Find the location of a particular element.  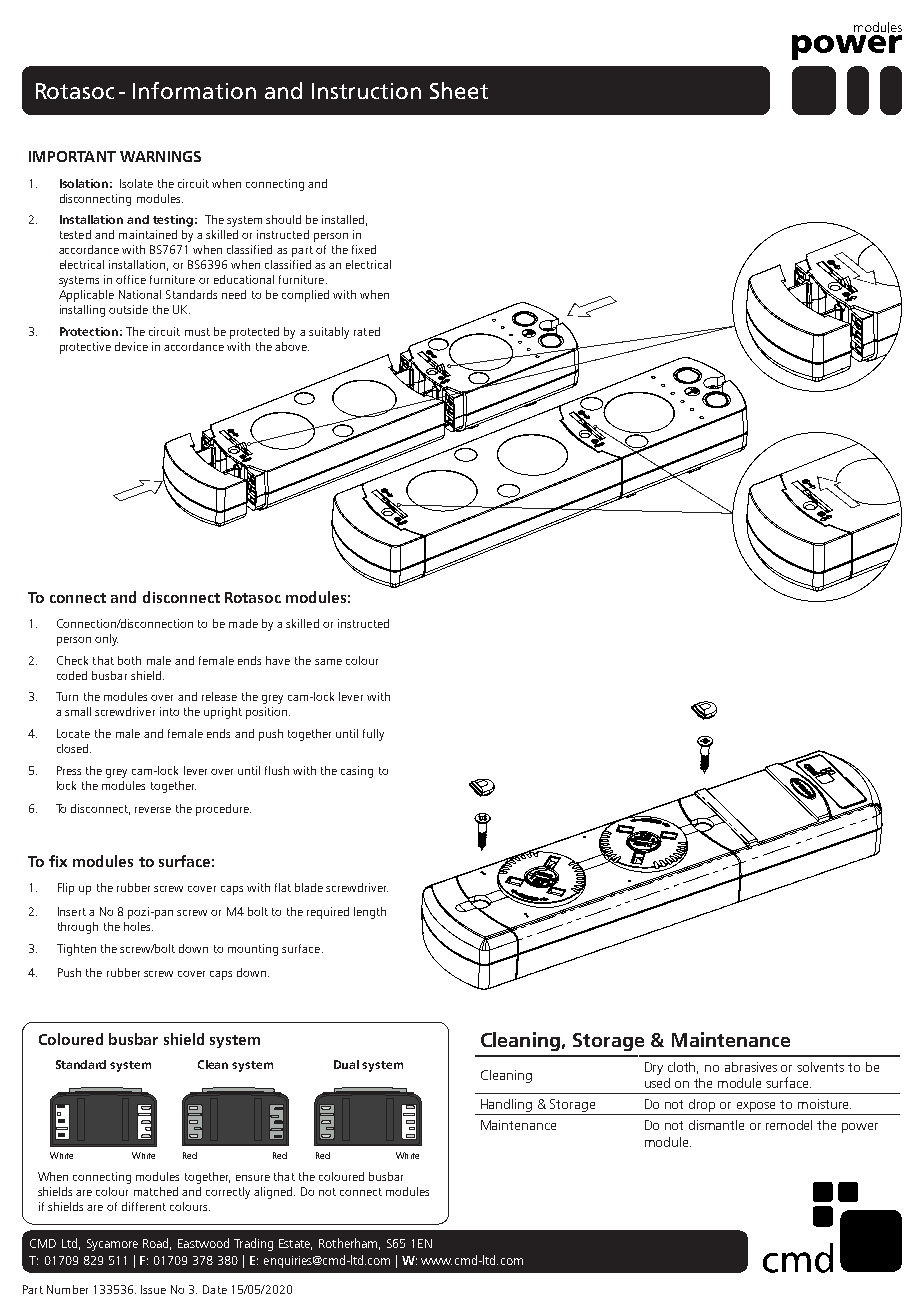

Eastwood is located at coordinates (203, 1243).
